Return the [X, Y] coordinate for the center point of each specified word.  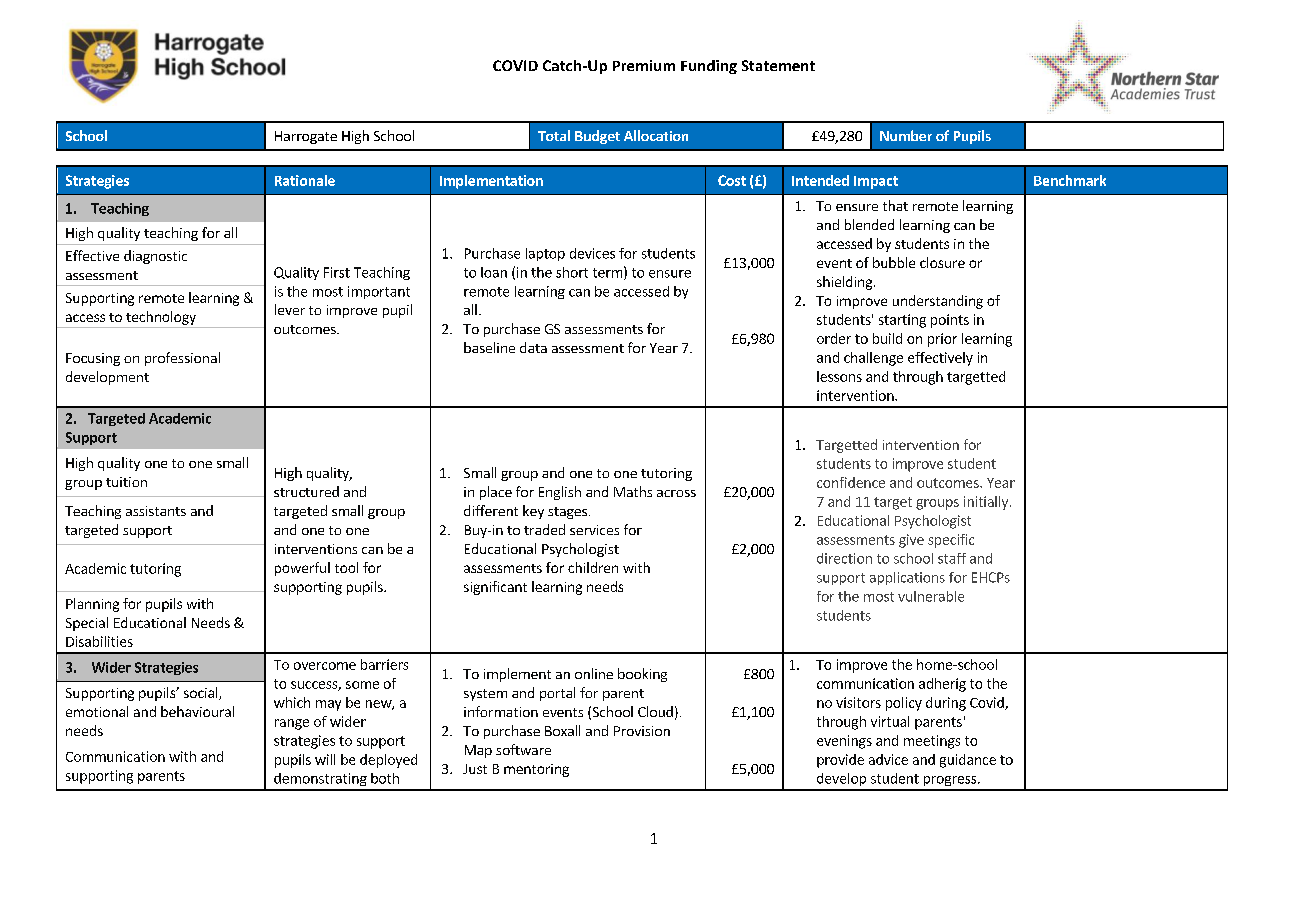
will [325, 759]
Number [906, 135]
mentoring [536, 770]
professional [182, 359]
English [560, 493]
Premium [644, 65]
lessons [839, 376]
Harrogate [306, 137]
